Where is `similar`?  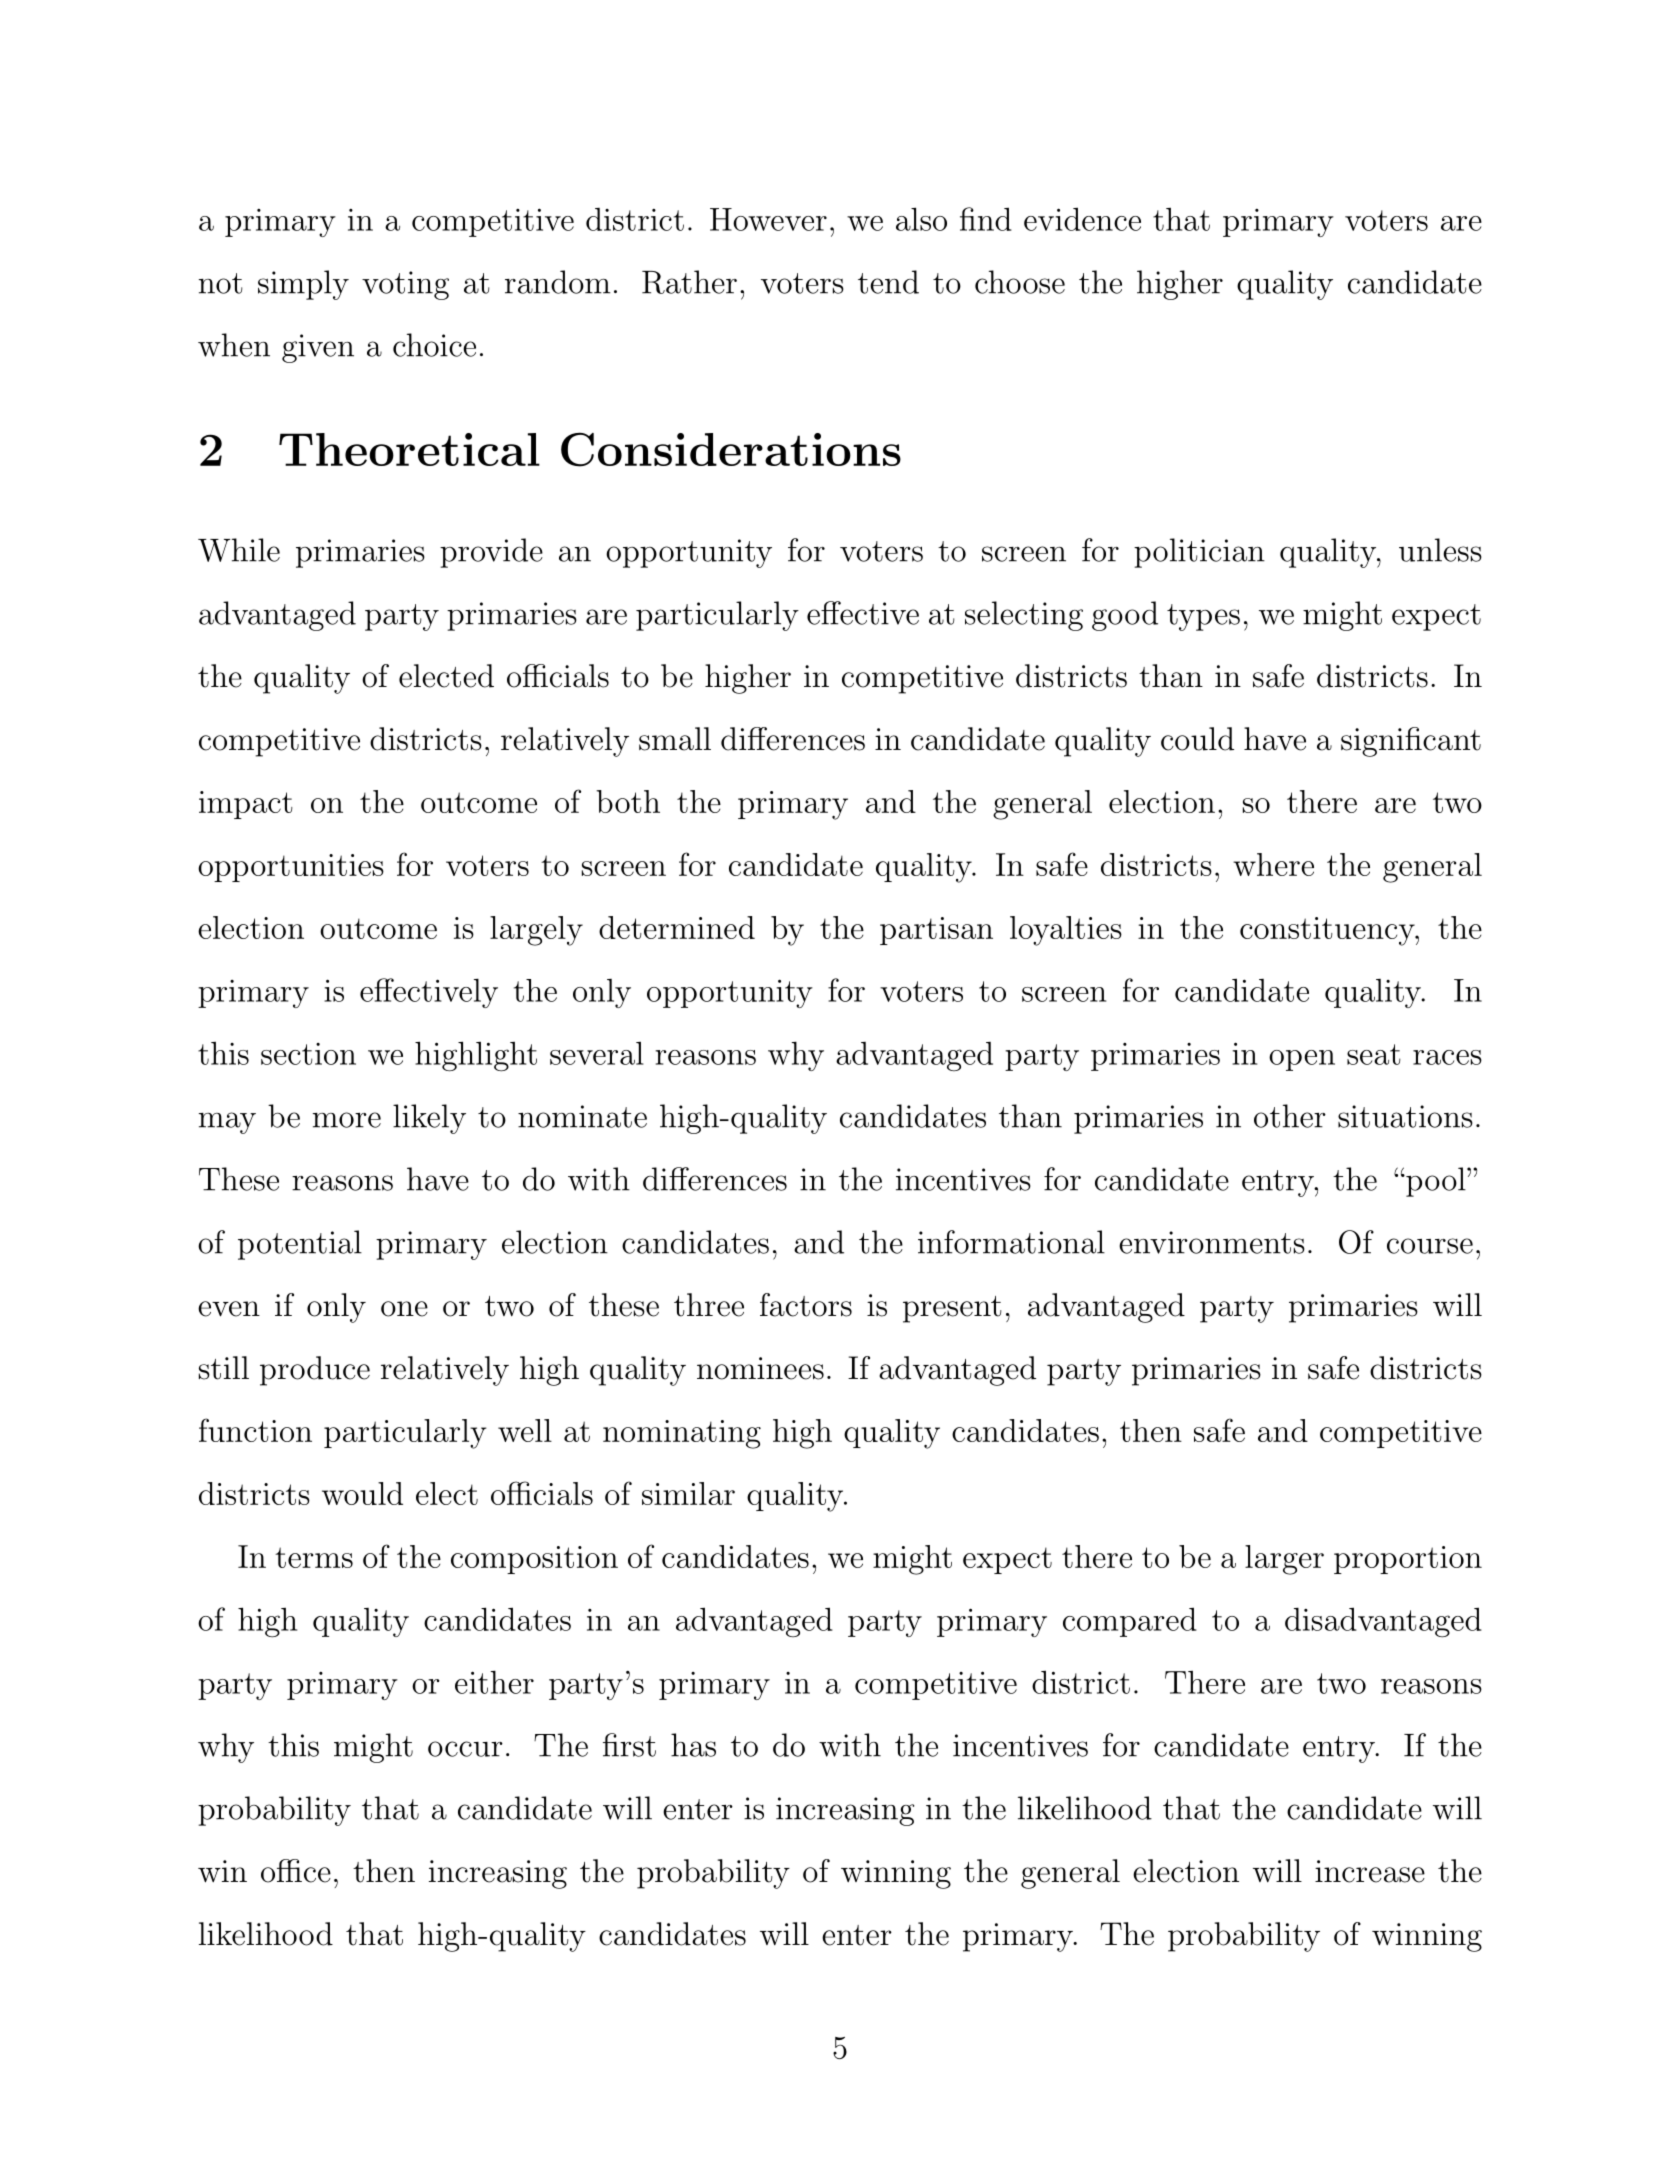
similar is located at coordinates (688, 1493).
